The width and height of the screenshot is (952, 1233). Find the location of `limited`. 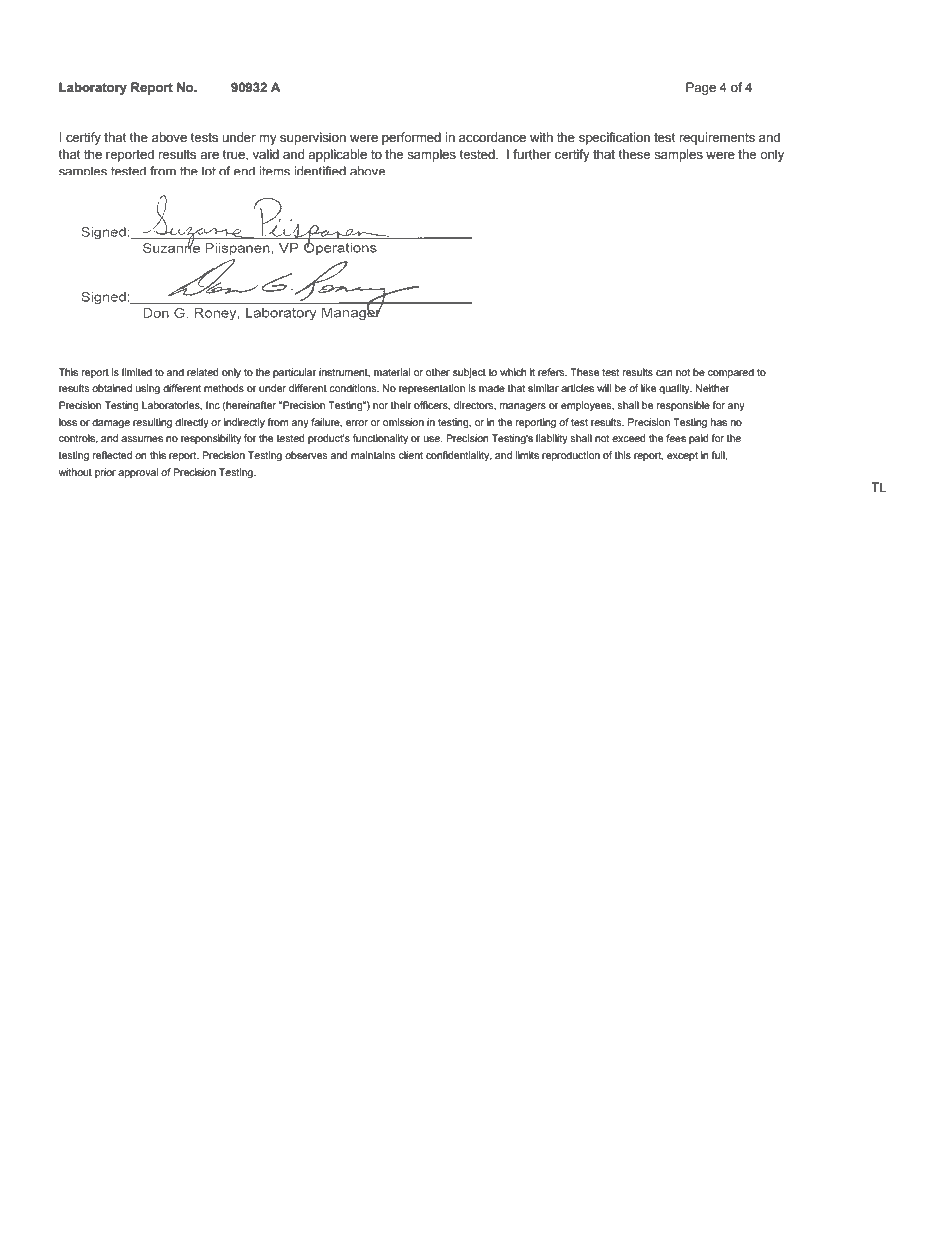

limited is located at coordinates (137, 372).
